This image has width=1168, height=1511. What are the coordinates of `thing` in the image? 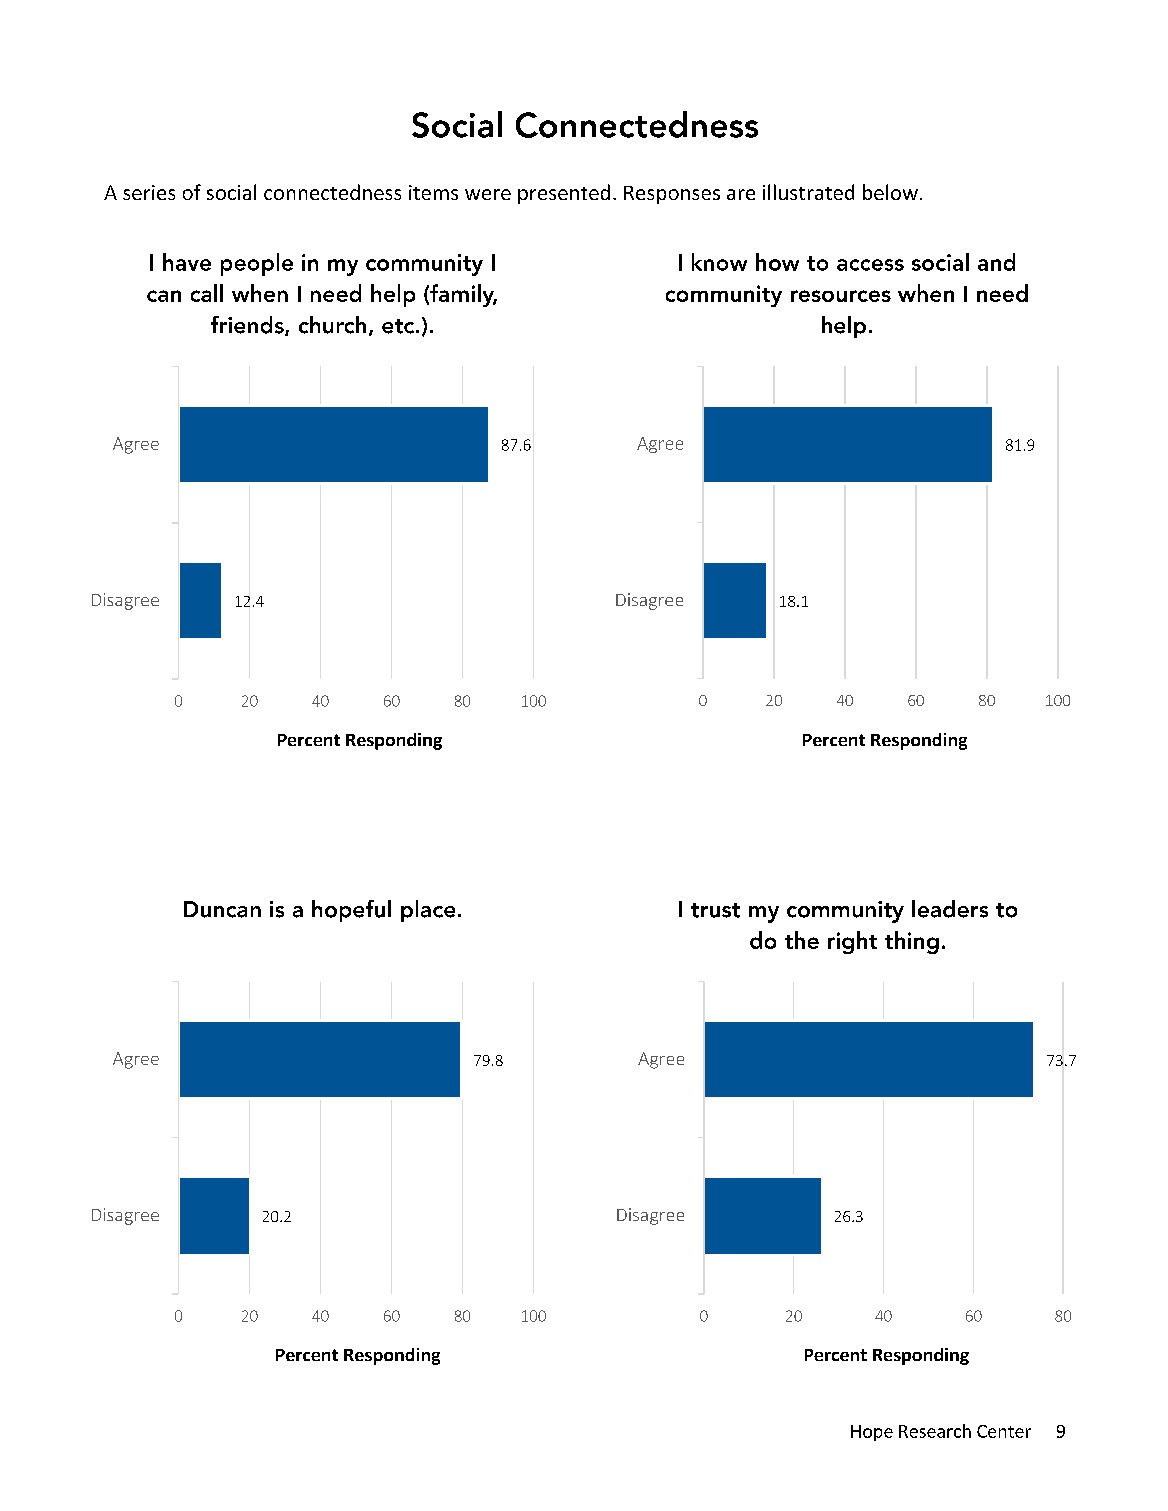 It's located at (912, 942).
